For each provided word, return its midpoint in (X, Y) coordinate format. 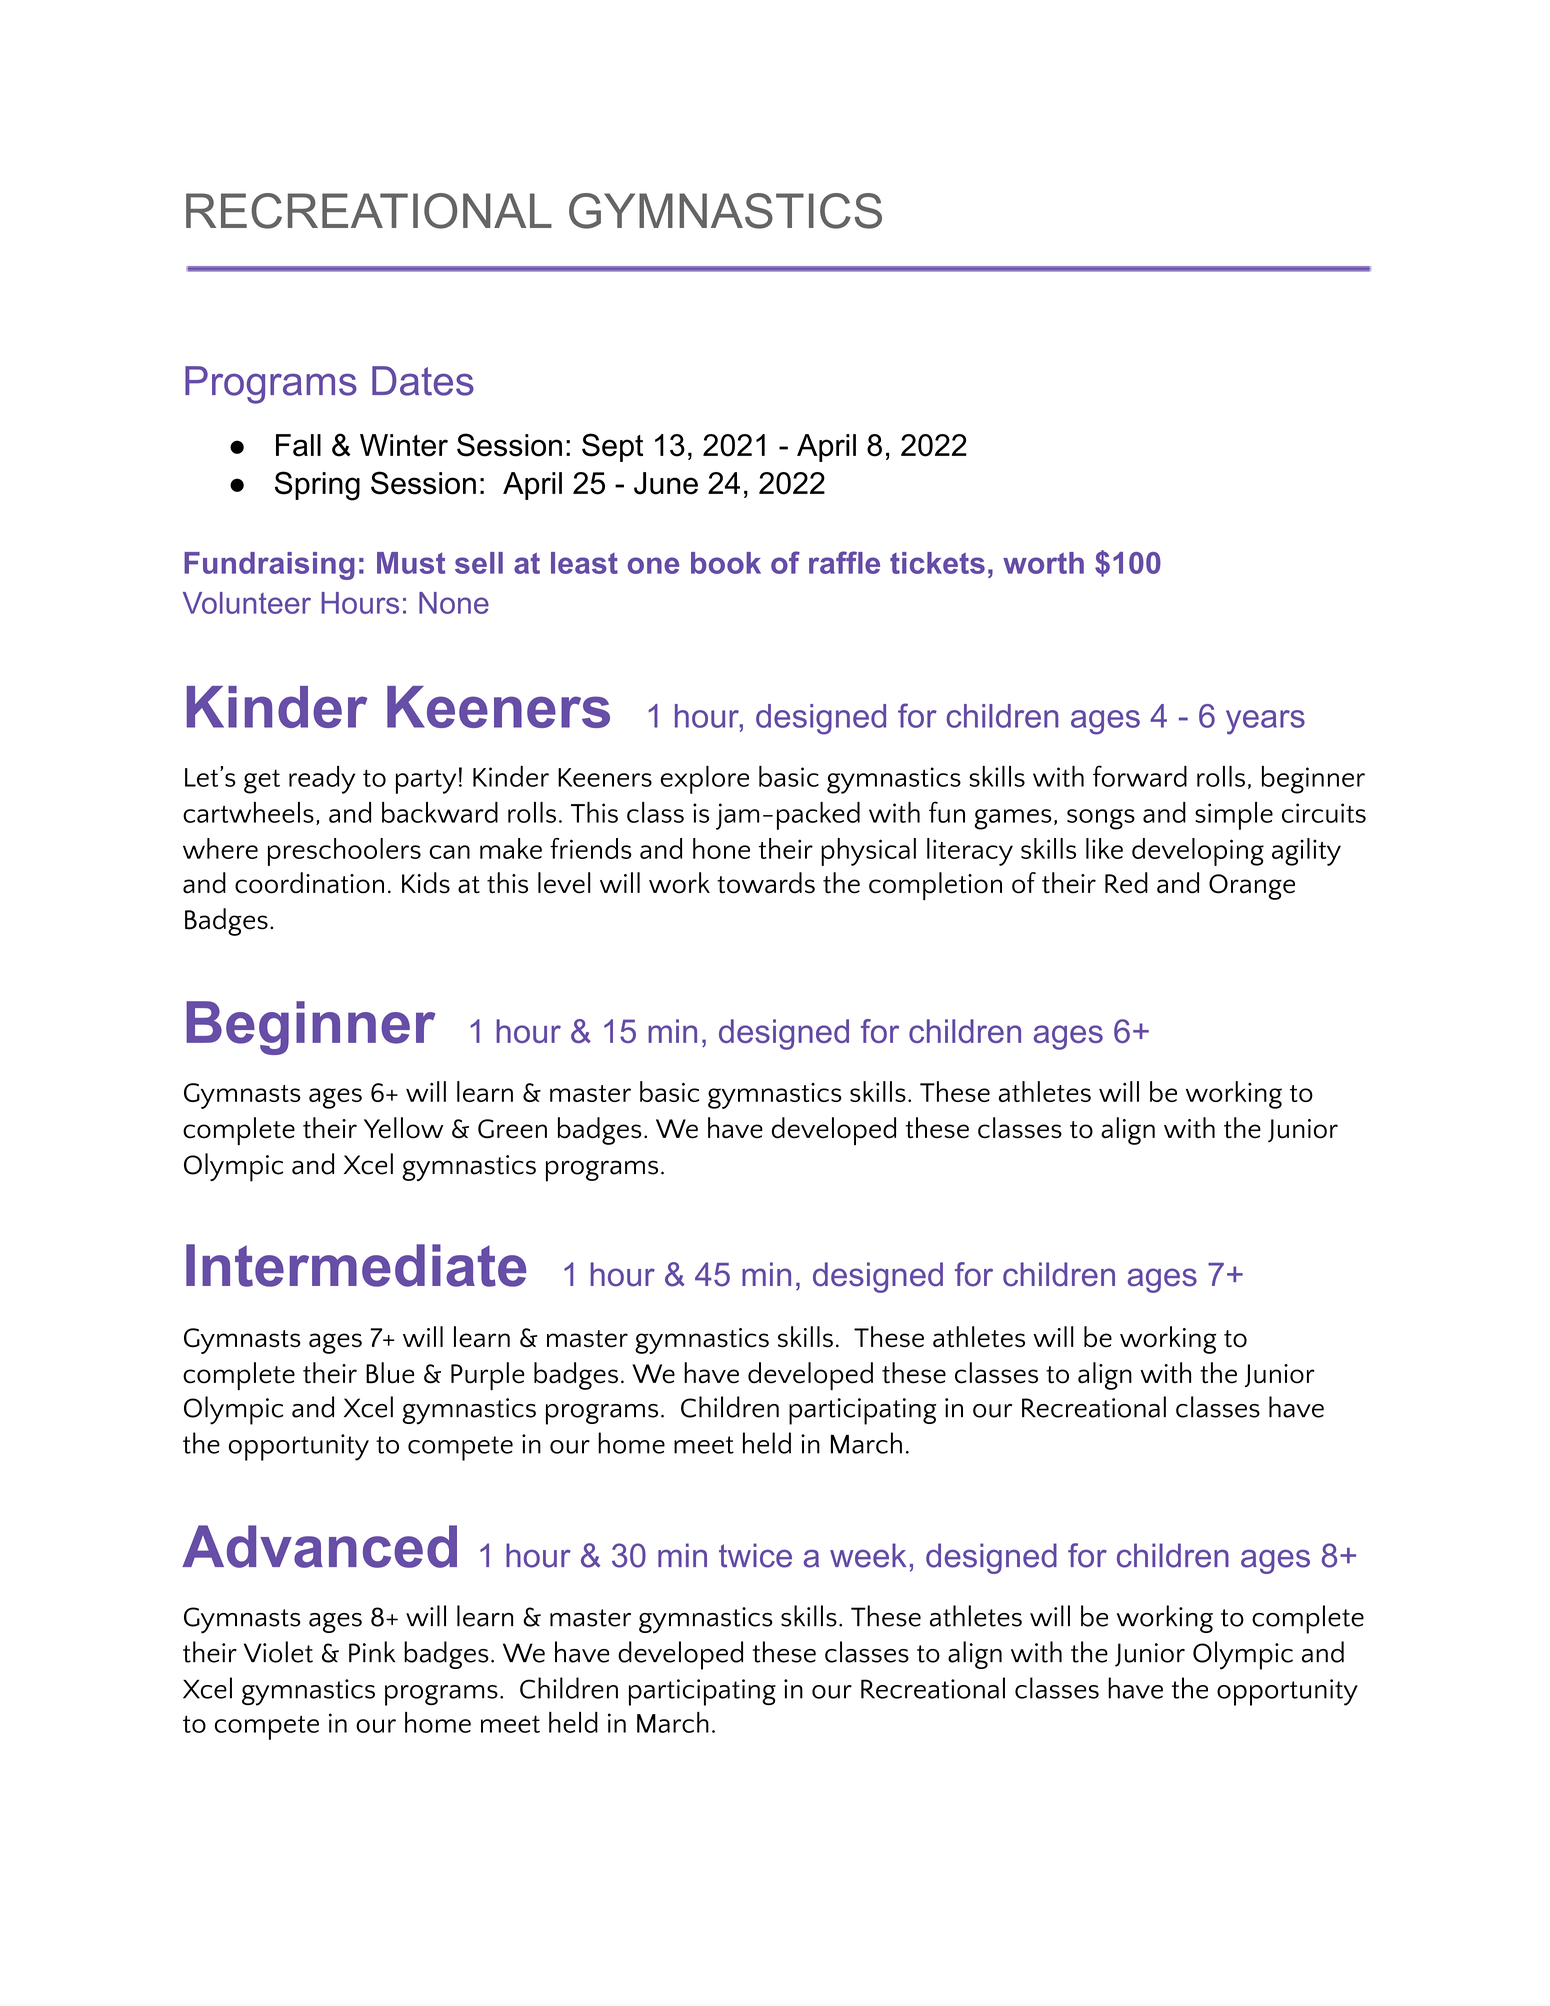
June (666, 483)
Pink (372, 1651)
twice (755, 1555)
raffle (844, 562)
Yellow (403, 1128)
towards (766, 883)
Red (1126, 883)
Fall (298, 445)
